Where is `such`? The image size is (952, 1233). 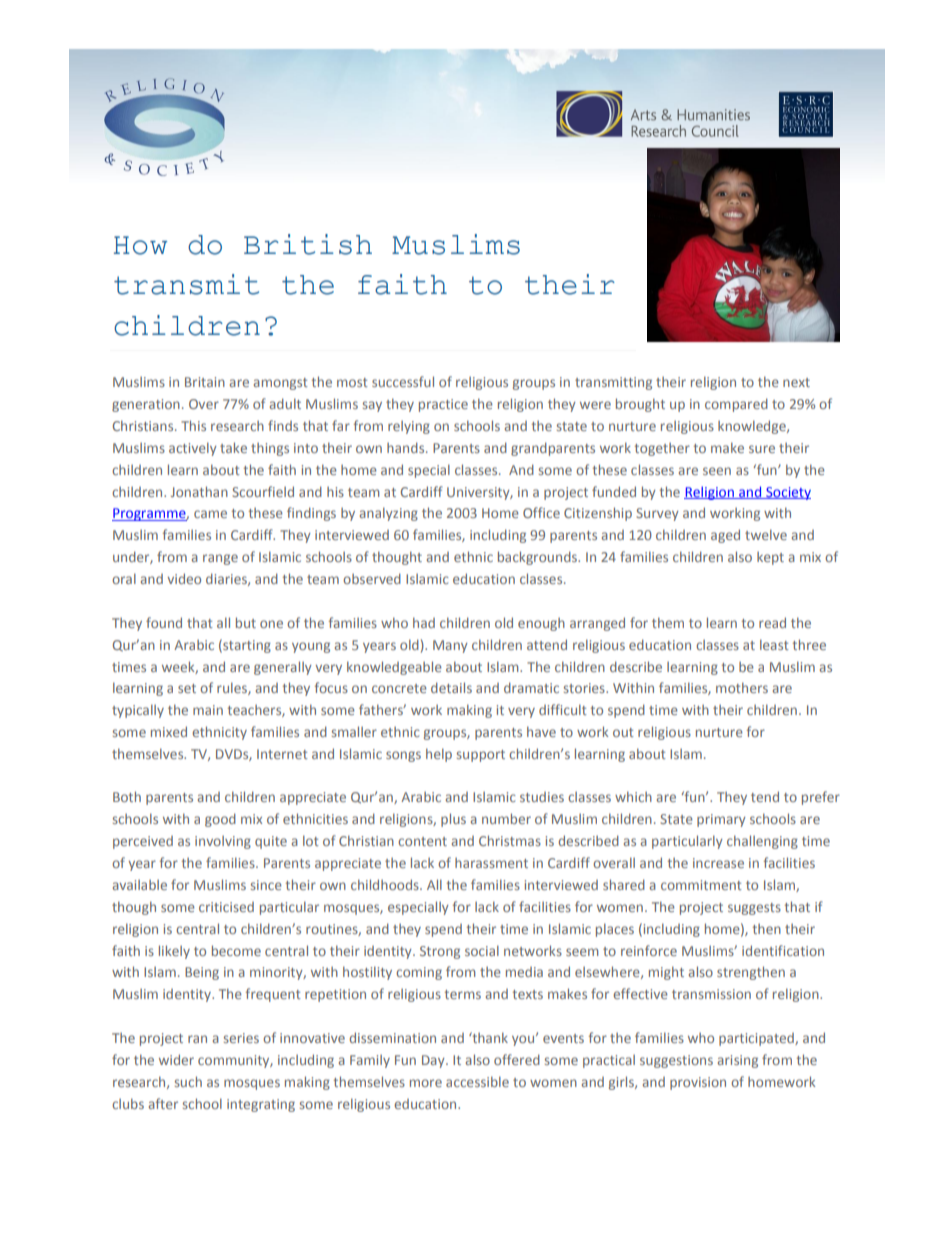 such is located at coordinates (188, 1081).
